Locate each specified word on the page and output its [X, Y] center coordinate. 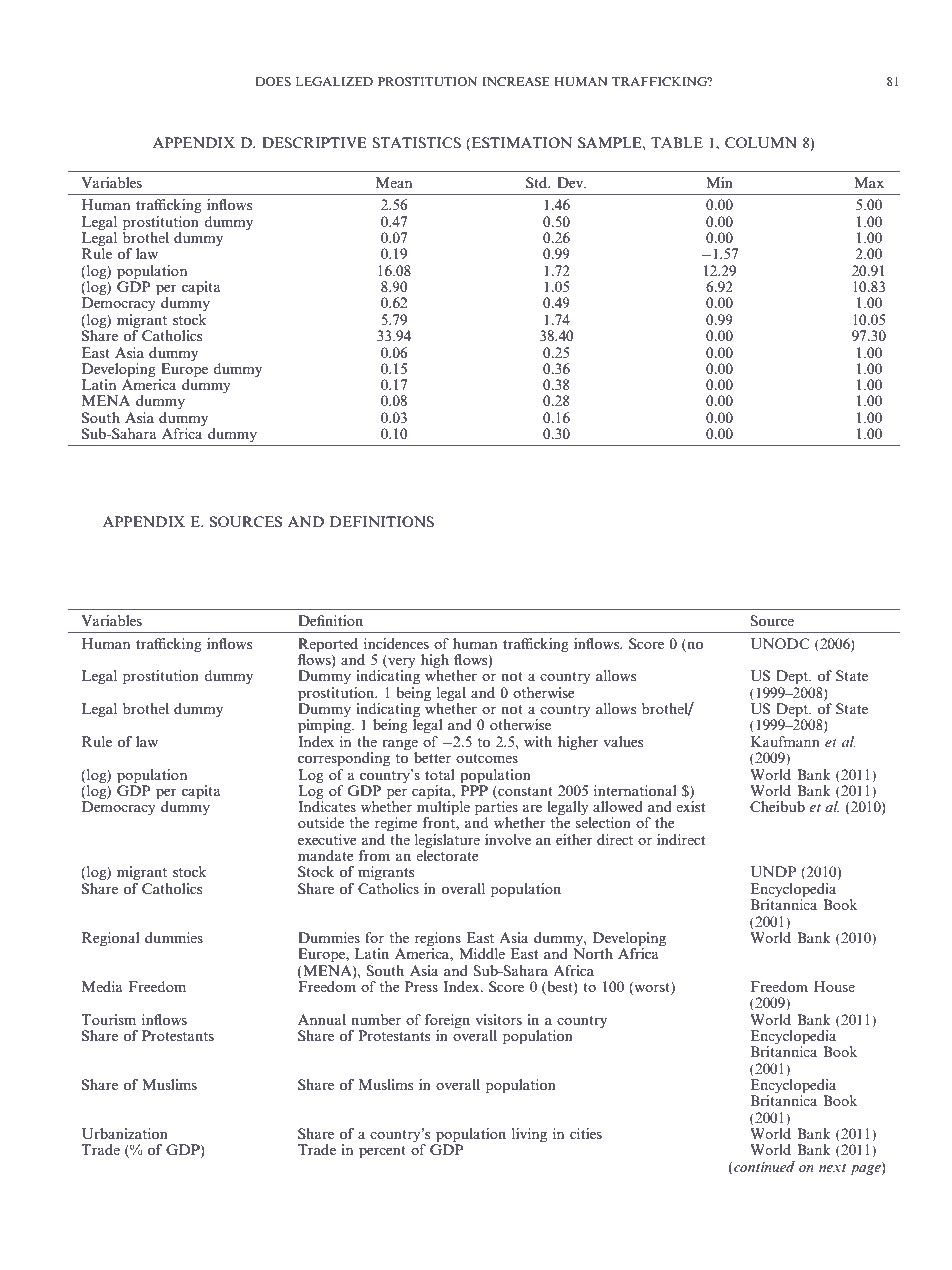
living [529, 1135]
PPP [474, 789]
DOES [273, 81]
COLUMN [761, 143]
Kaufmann [785, 741]
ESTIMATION [522, 142]
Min [719, 182]
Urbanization [125, 1134]
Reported [328, 645]
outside [321, 822]
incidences [396, 643]
